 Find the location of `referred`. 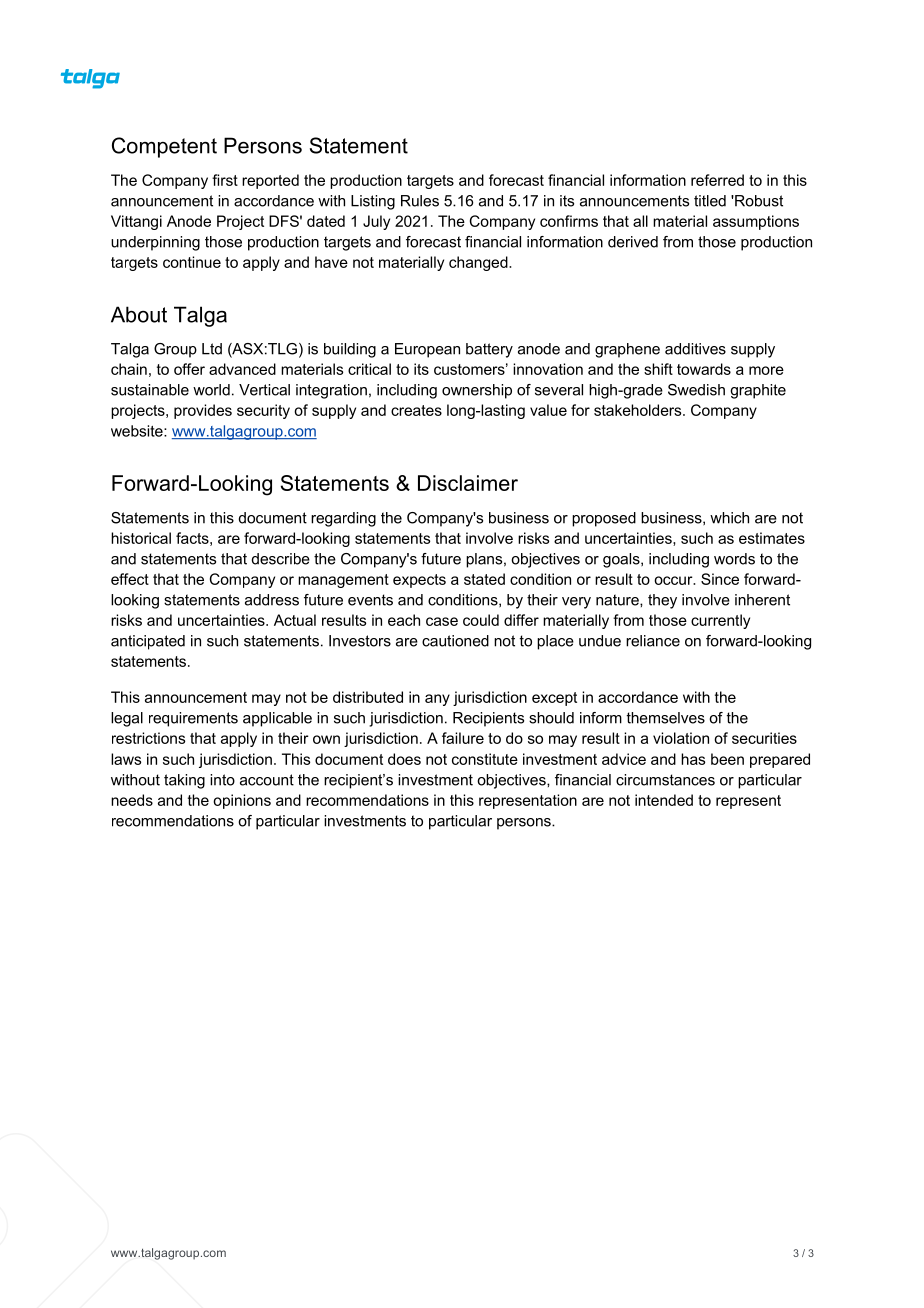

referred is located at coordinates (717, 180).
